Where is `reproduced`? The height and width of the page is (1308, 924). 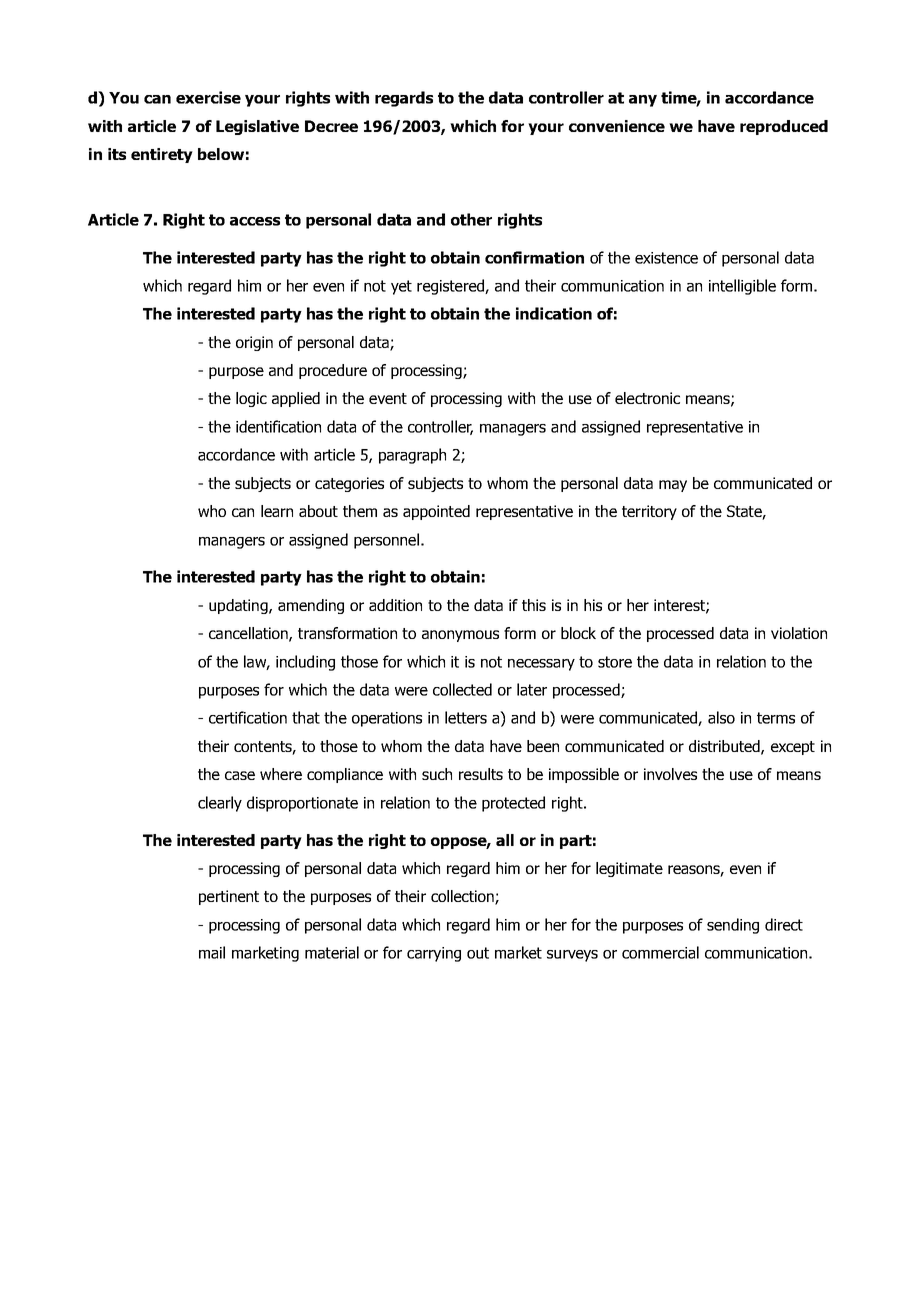 reproduced is located at coordinates (784, 127).
